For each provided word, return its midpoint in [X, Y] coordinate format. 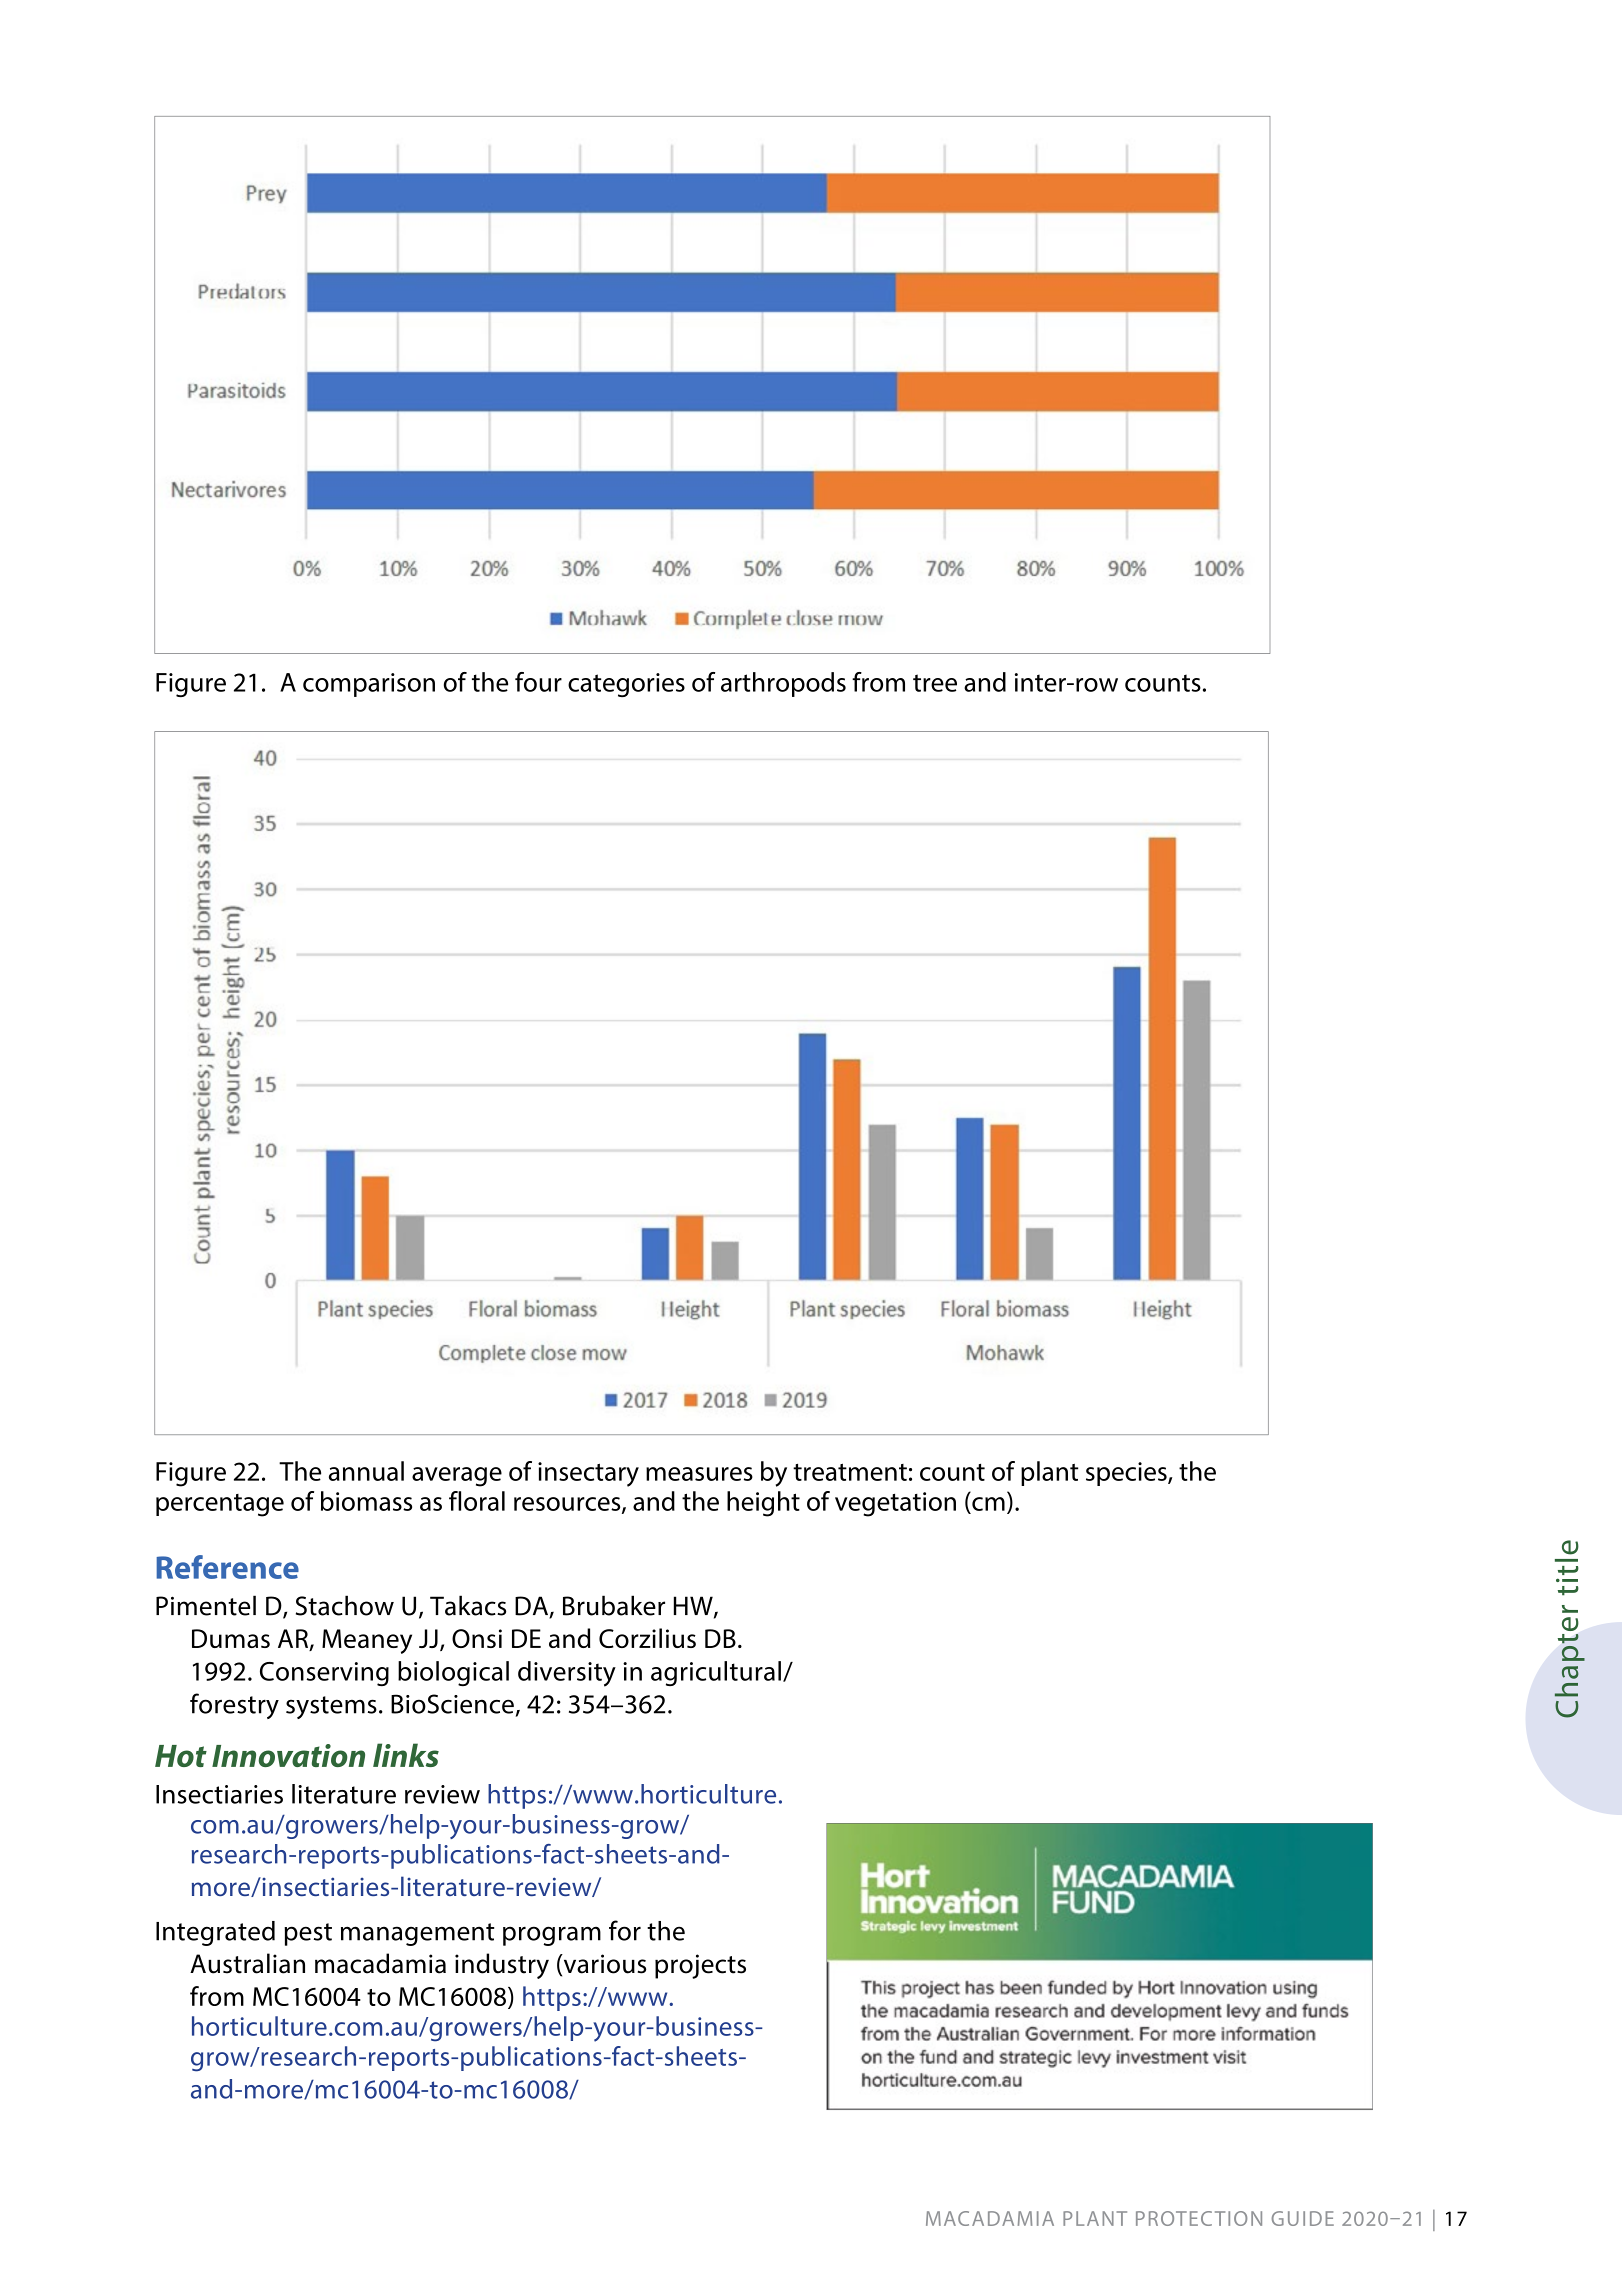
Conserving [324, 1674]
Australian [247, 1963]
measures [699, 1474]
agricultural [716, 1673]
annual [366, 1471]
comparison [369, 685]
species [1127, 1474]
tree [935, 683]
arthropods [783, 684]
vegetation [895, 1504]
